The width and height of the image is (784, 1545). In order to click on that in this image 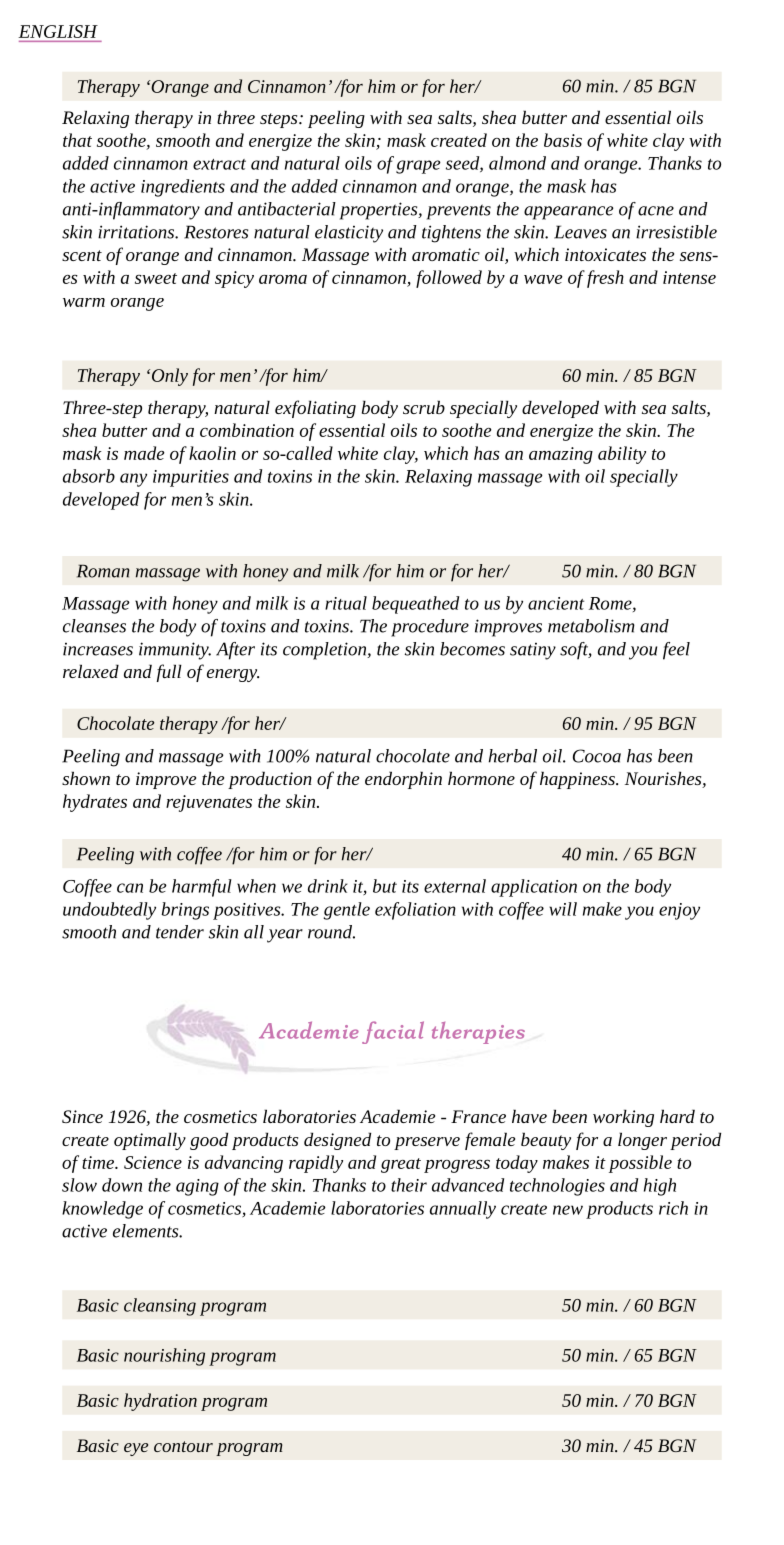, I will do `click(77, 140)`.
